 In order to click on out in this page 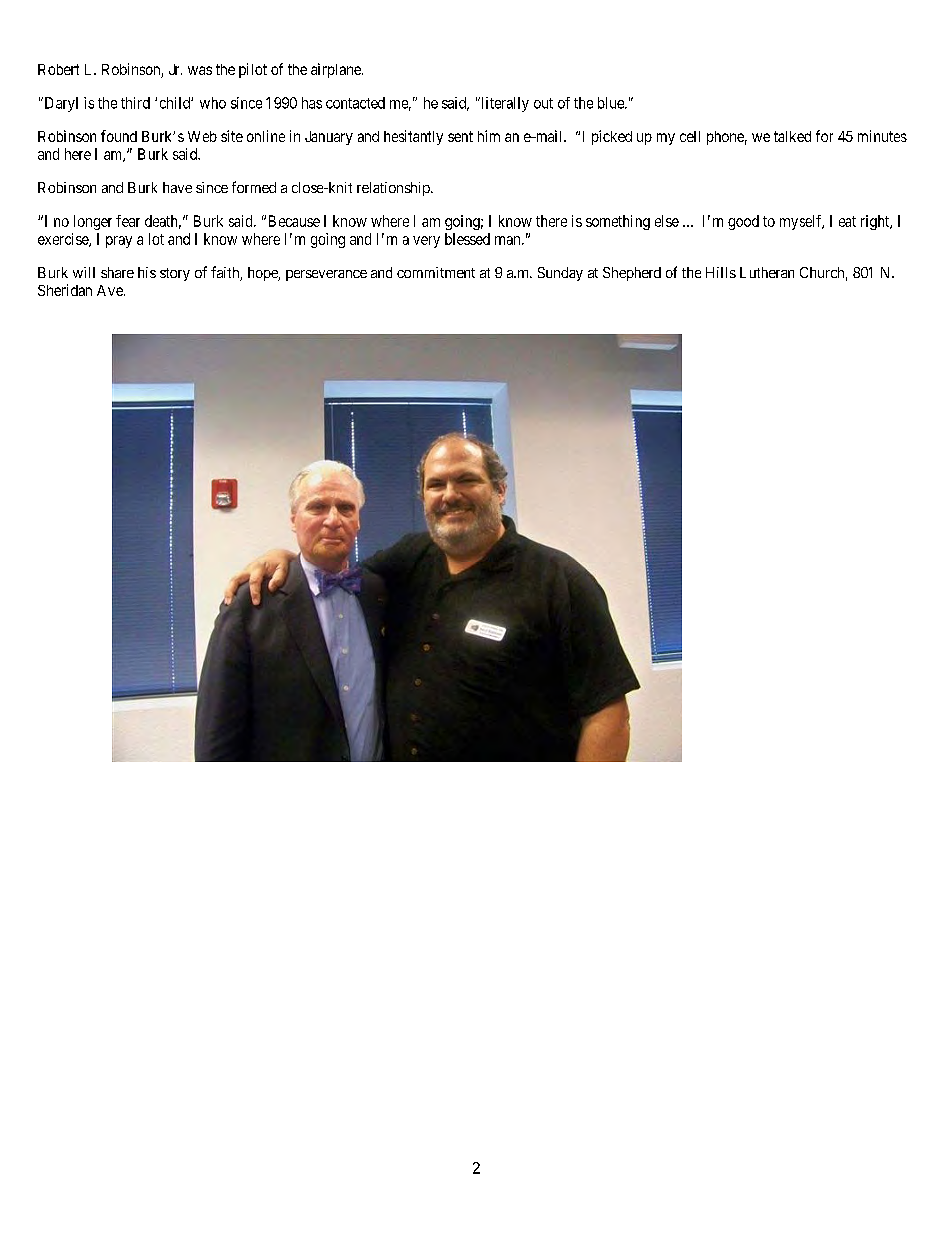, I will do `click(543, 103)`.
